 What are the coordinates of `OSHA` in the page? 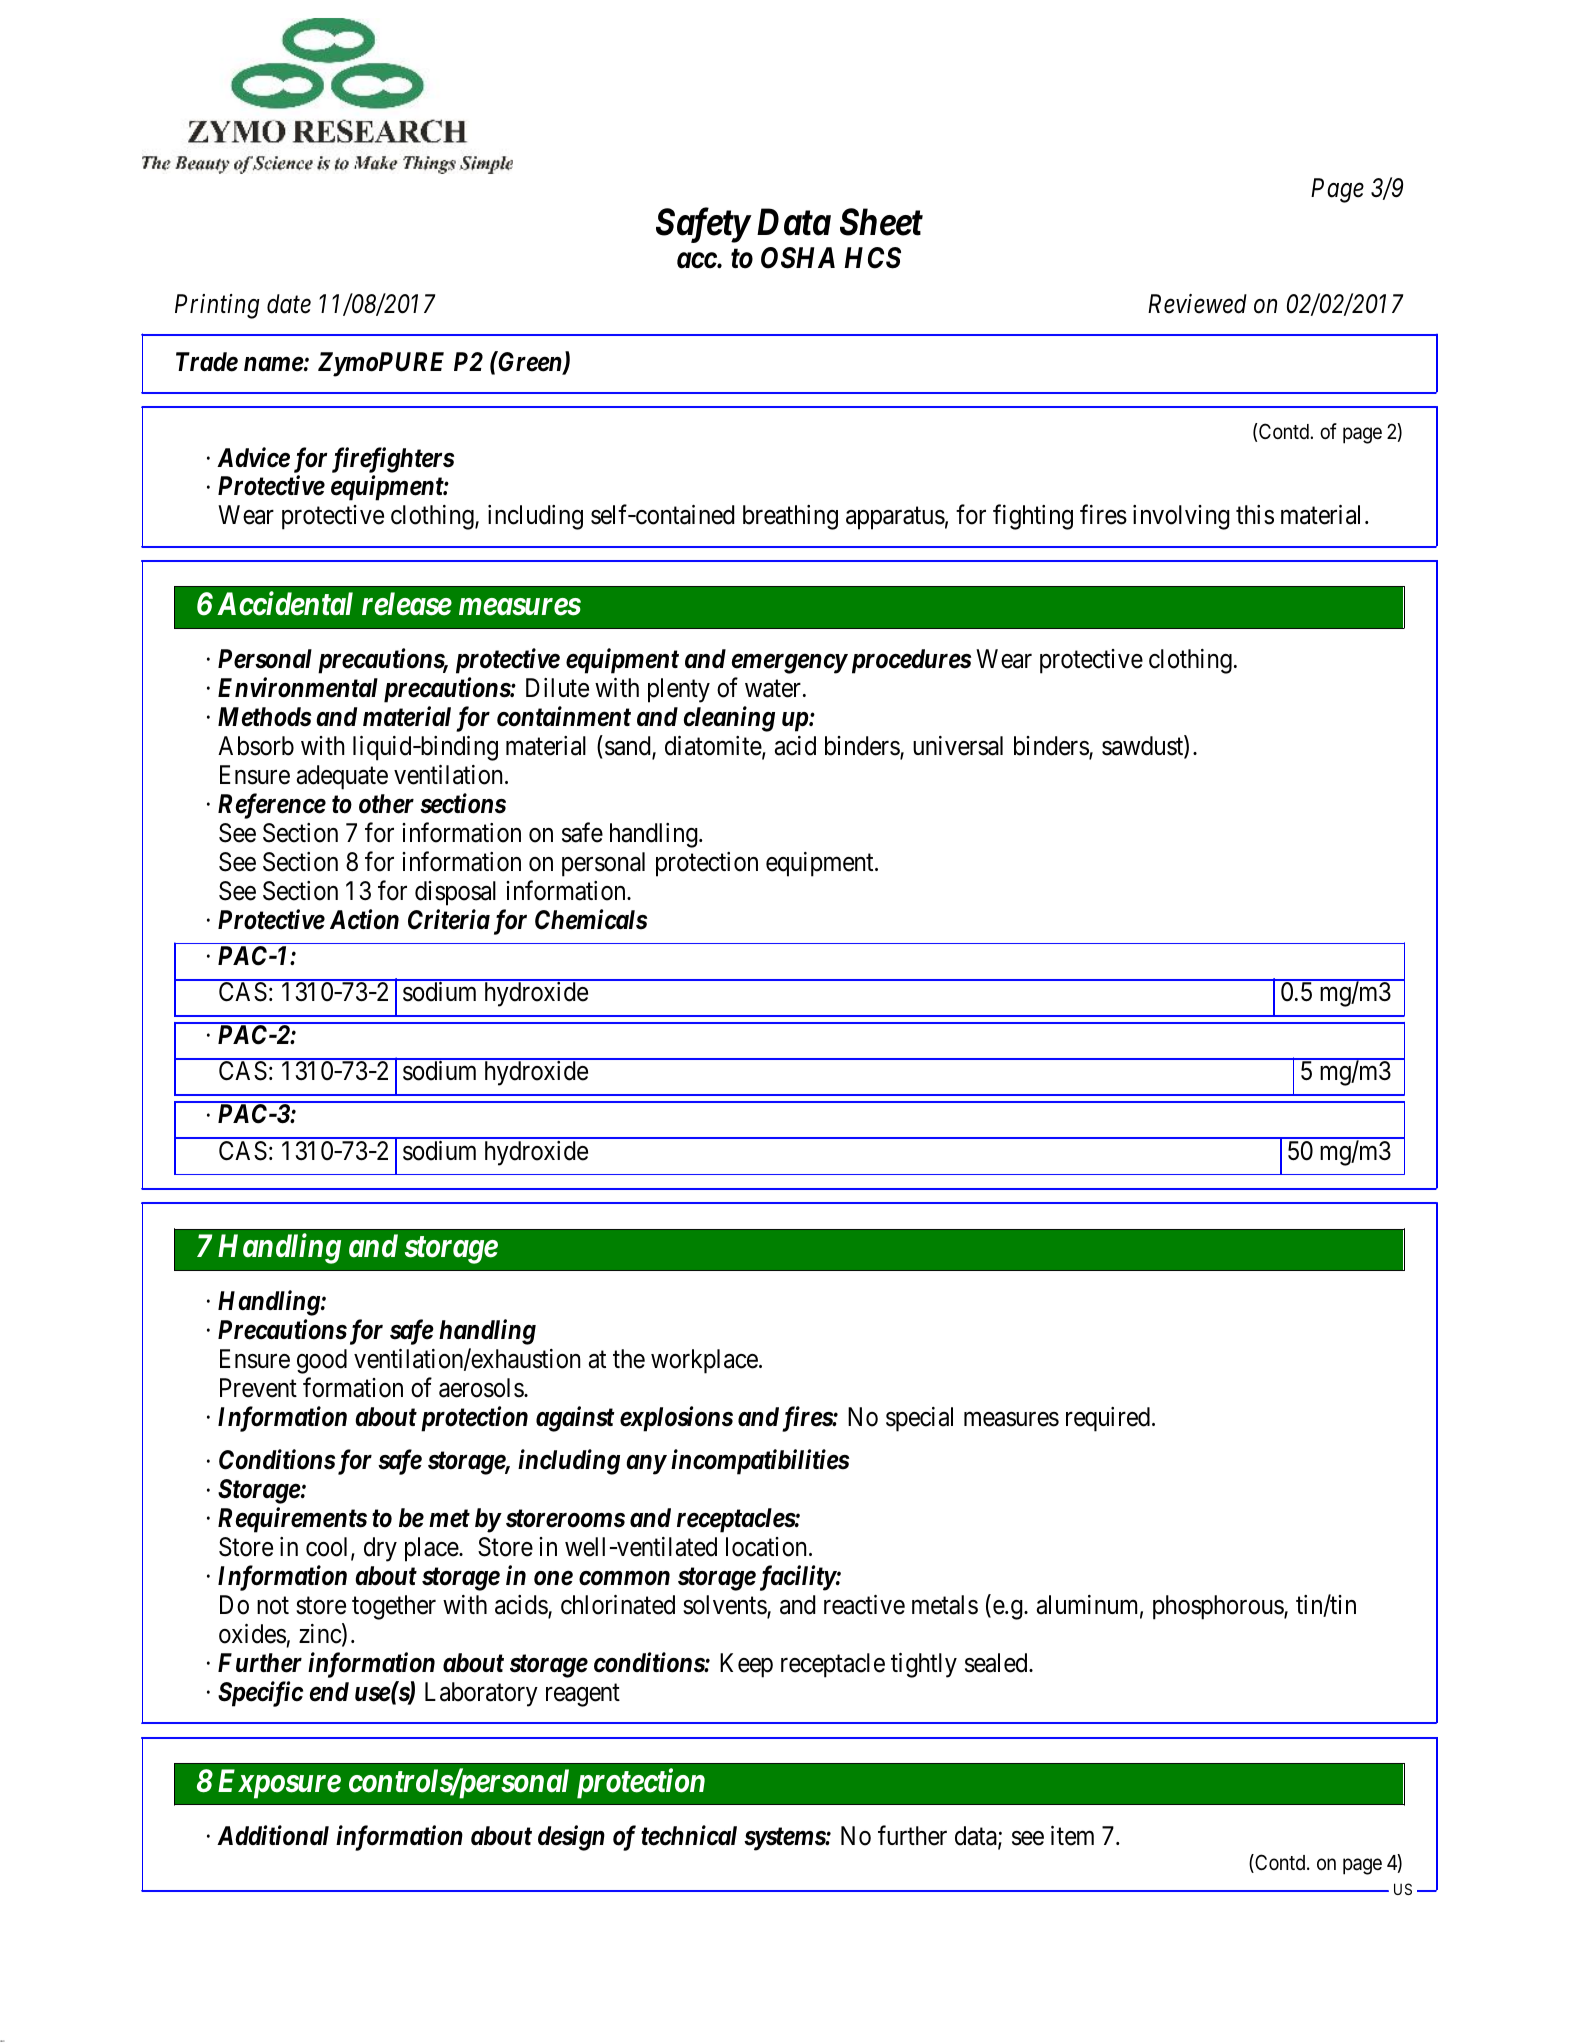 It's located at (798, 258).
